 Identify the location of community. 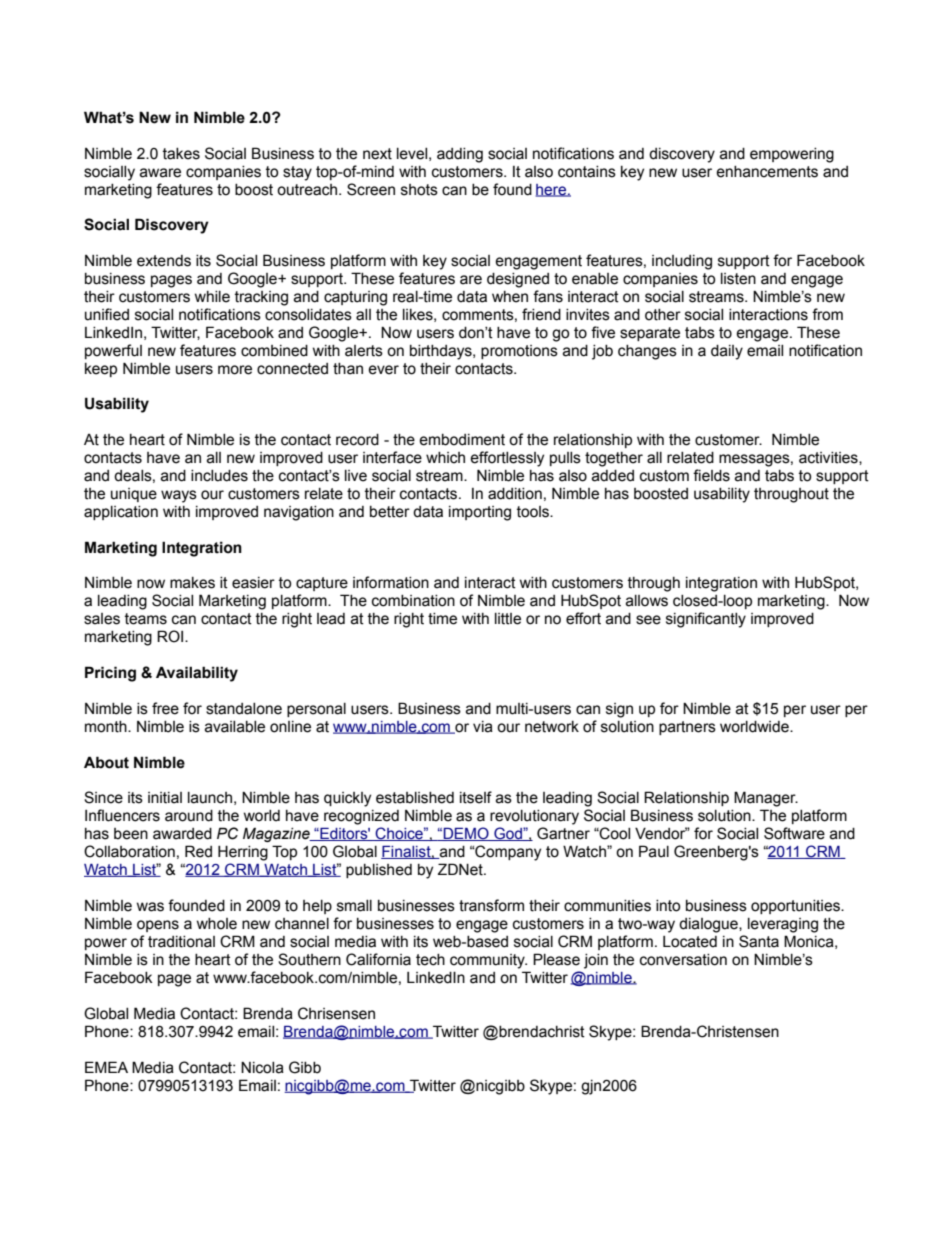
(488, 961).
